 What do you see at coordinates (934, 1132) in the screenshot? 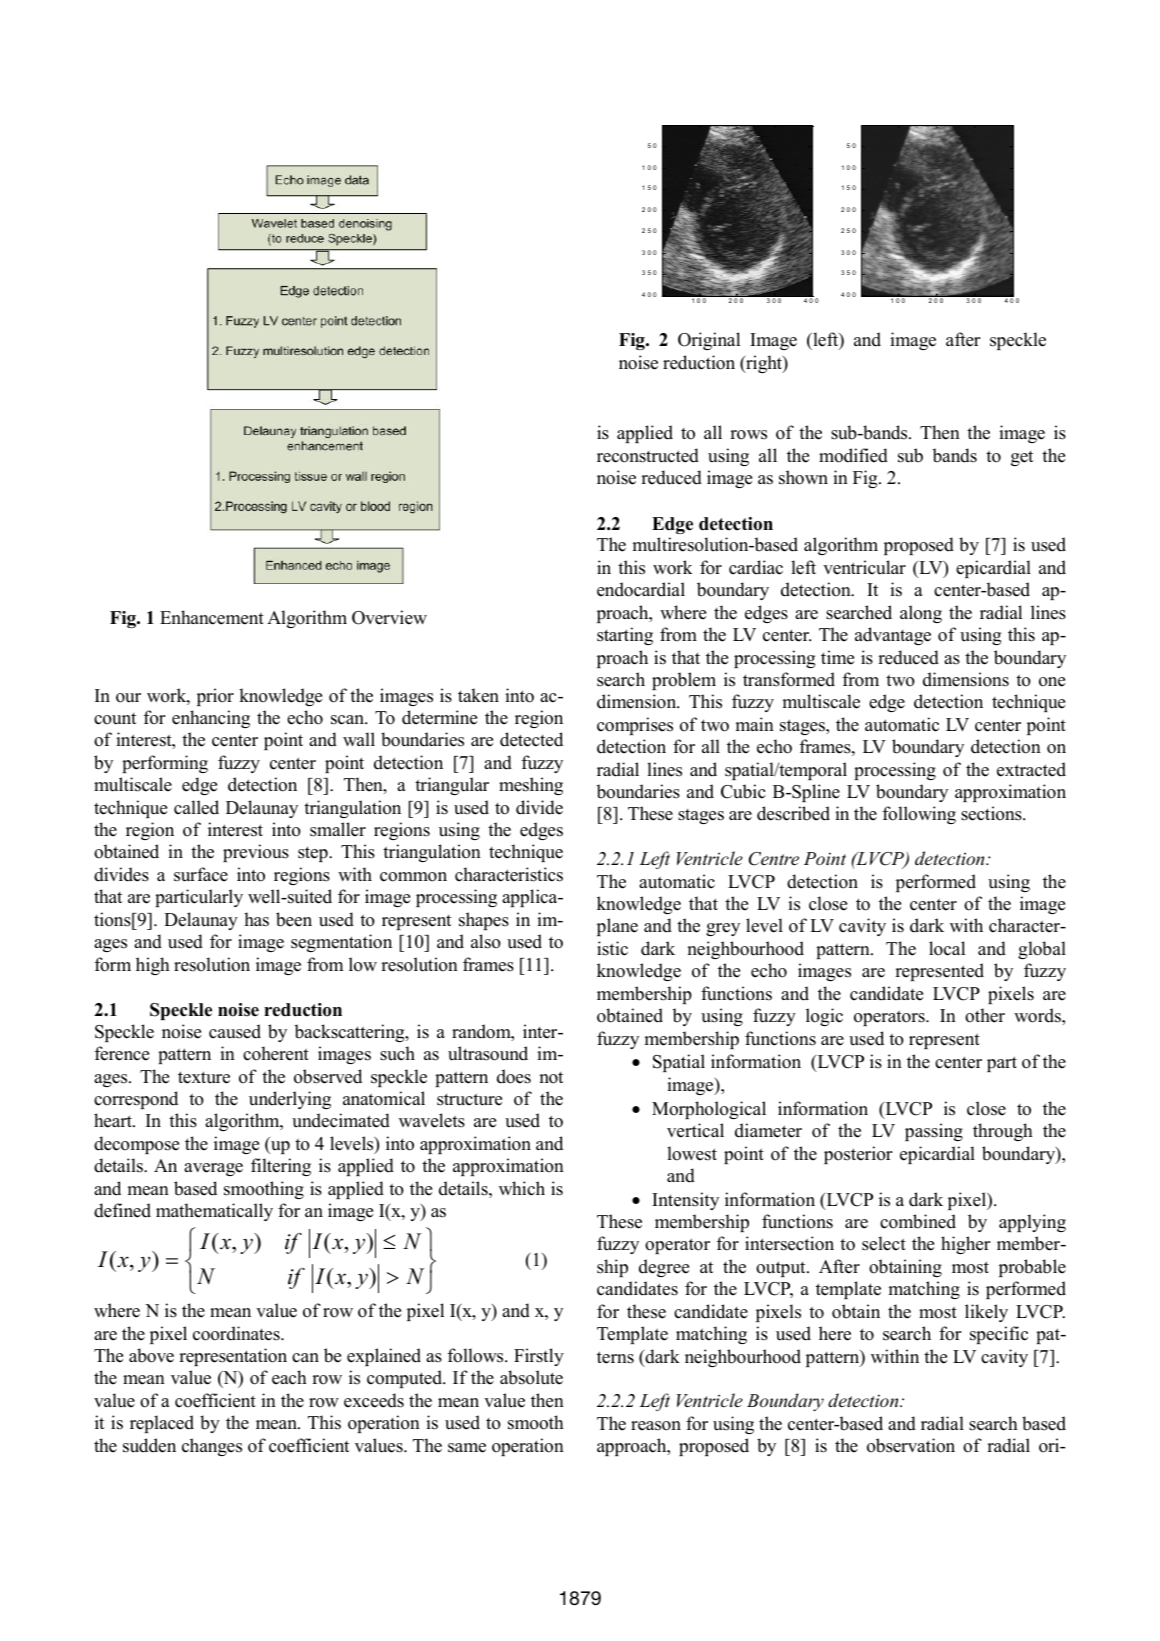
I see `passing` at bounding box center [934, 1132].
